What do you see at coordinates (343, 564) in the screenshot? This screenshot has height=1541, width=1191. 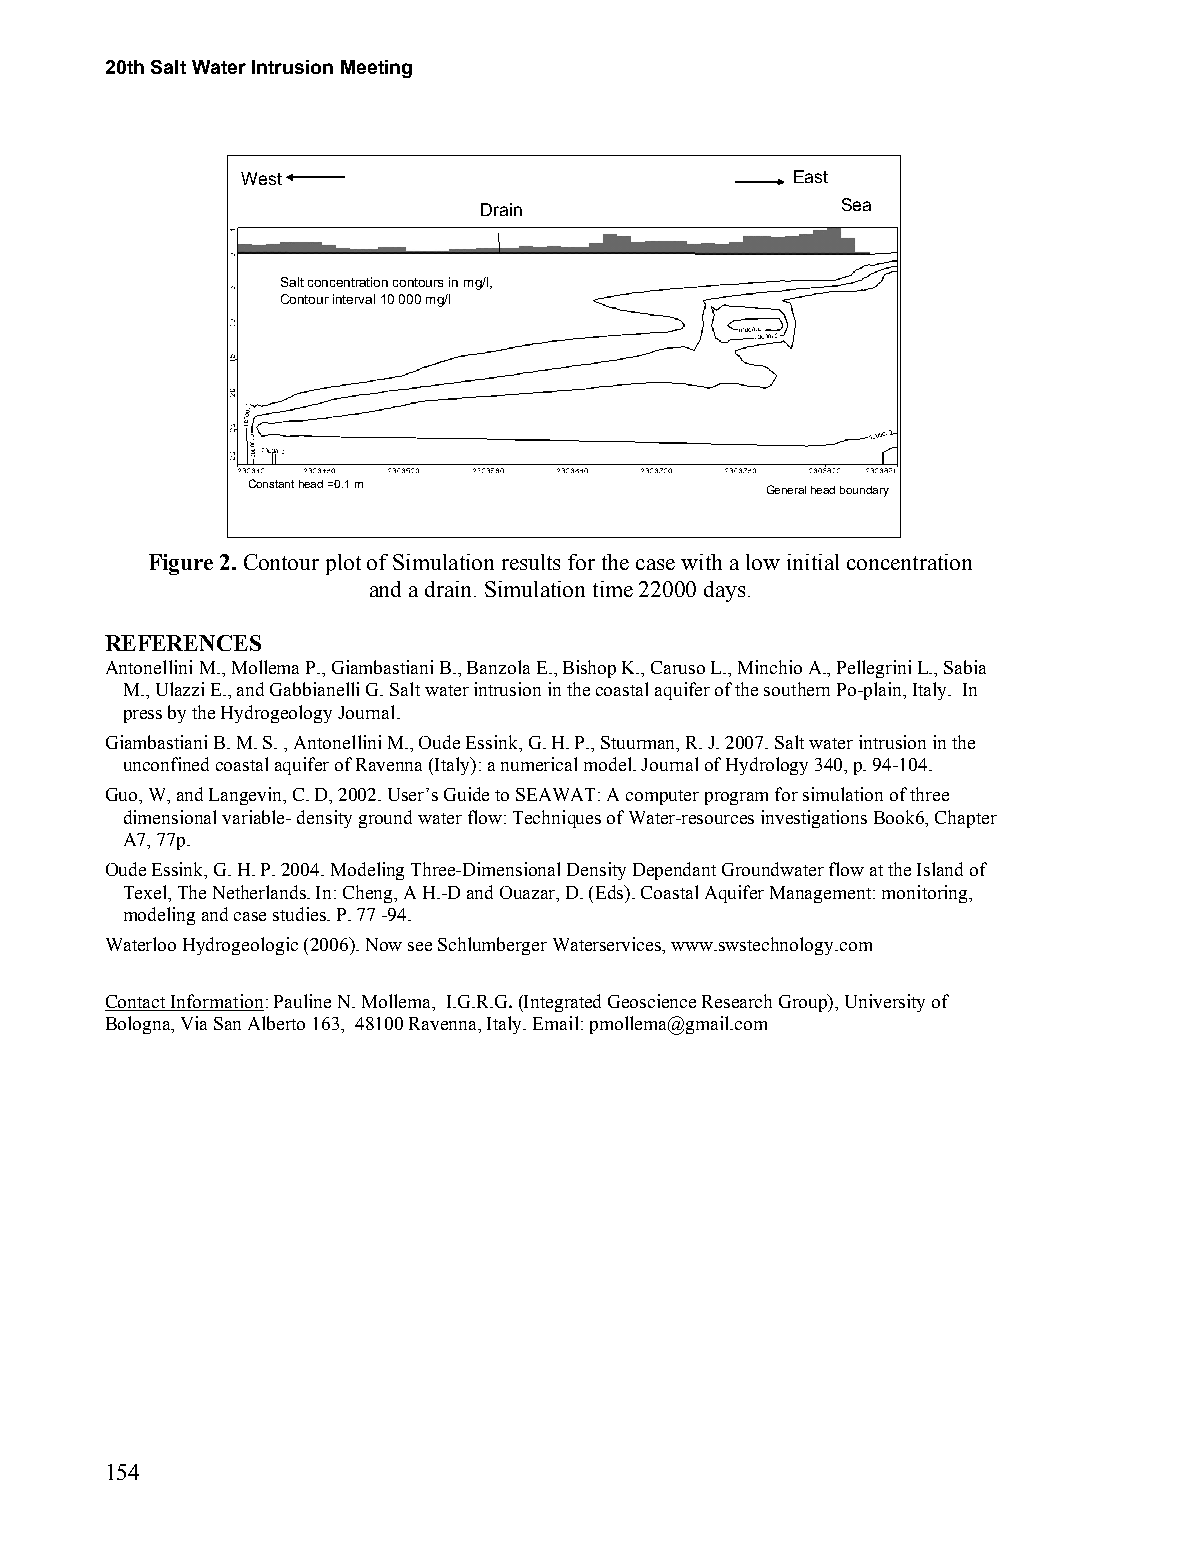 I see `plot` at bounding box center [343, 564].
